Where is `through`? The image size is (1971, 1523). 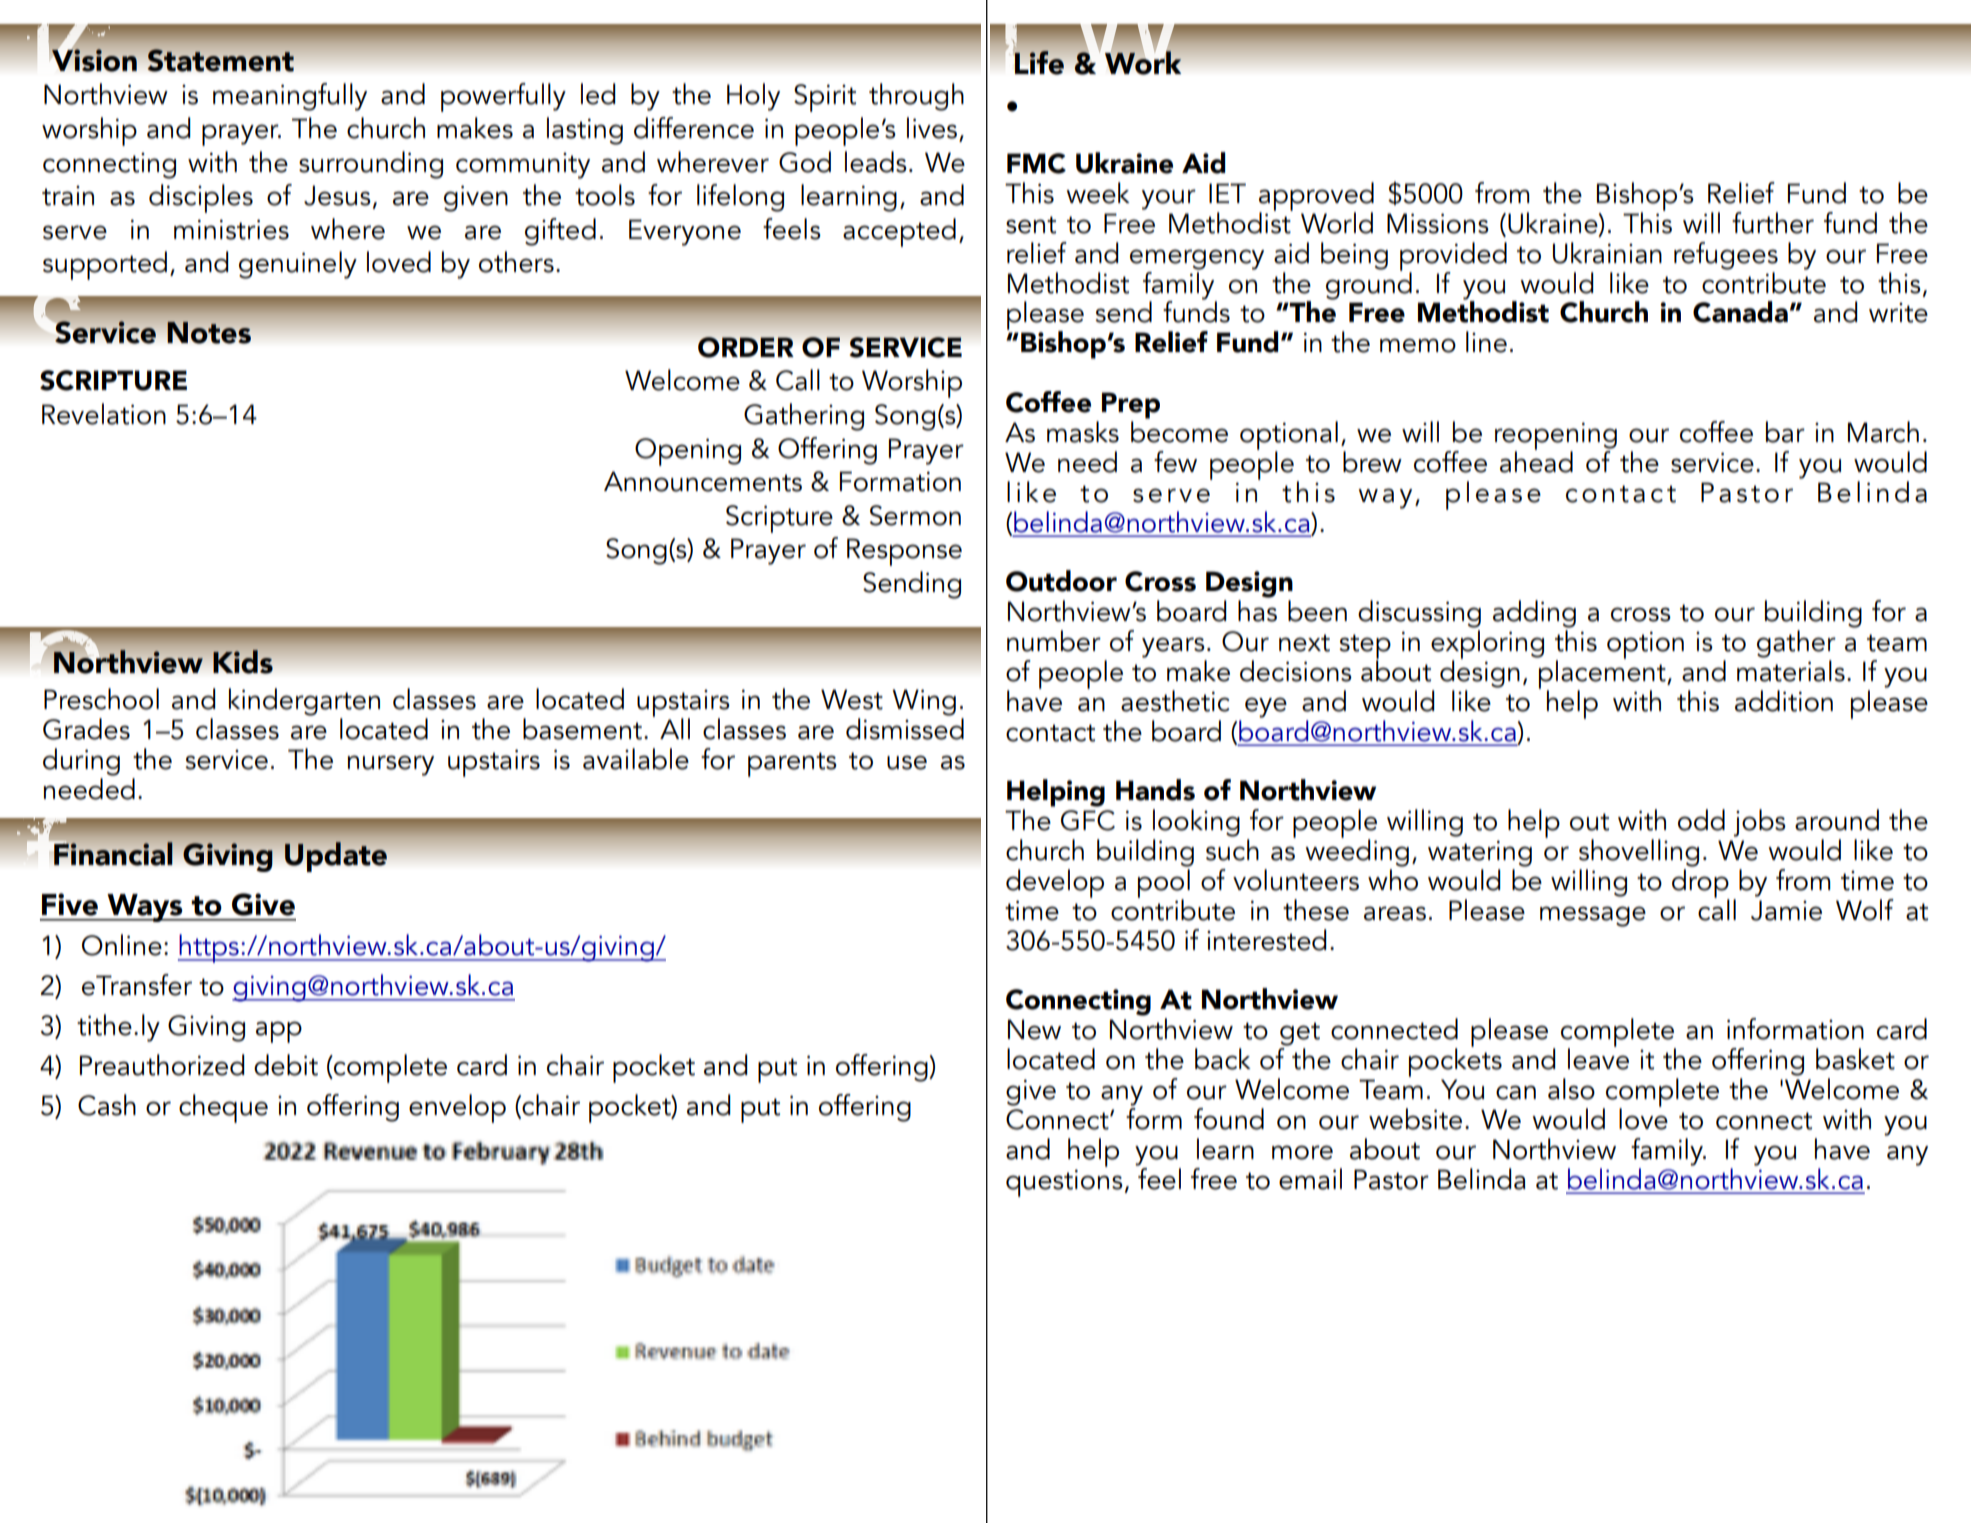 through is located at coordinates (916, 97).
